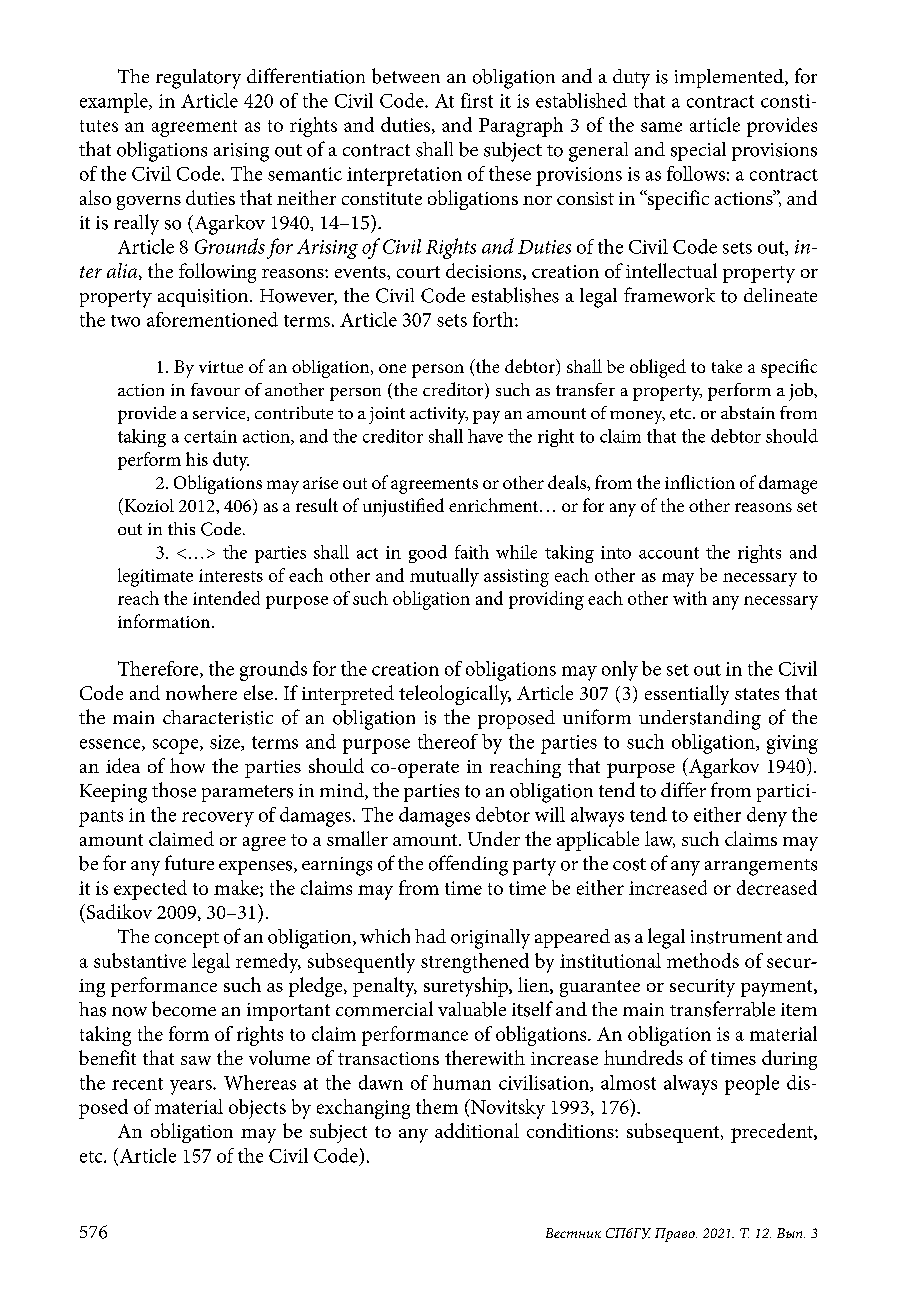 This image has height=1308, width=924. I want to click on first, so click(477, 100).
